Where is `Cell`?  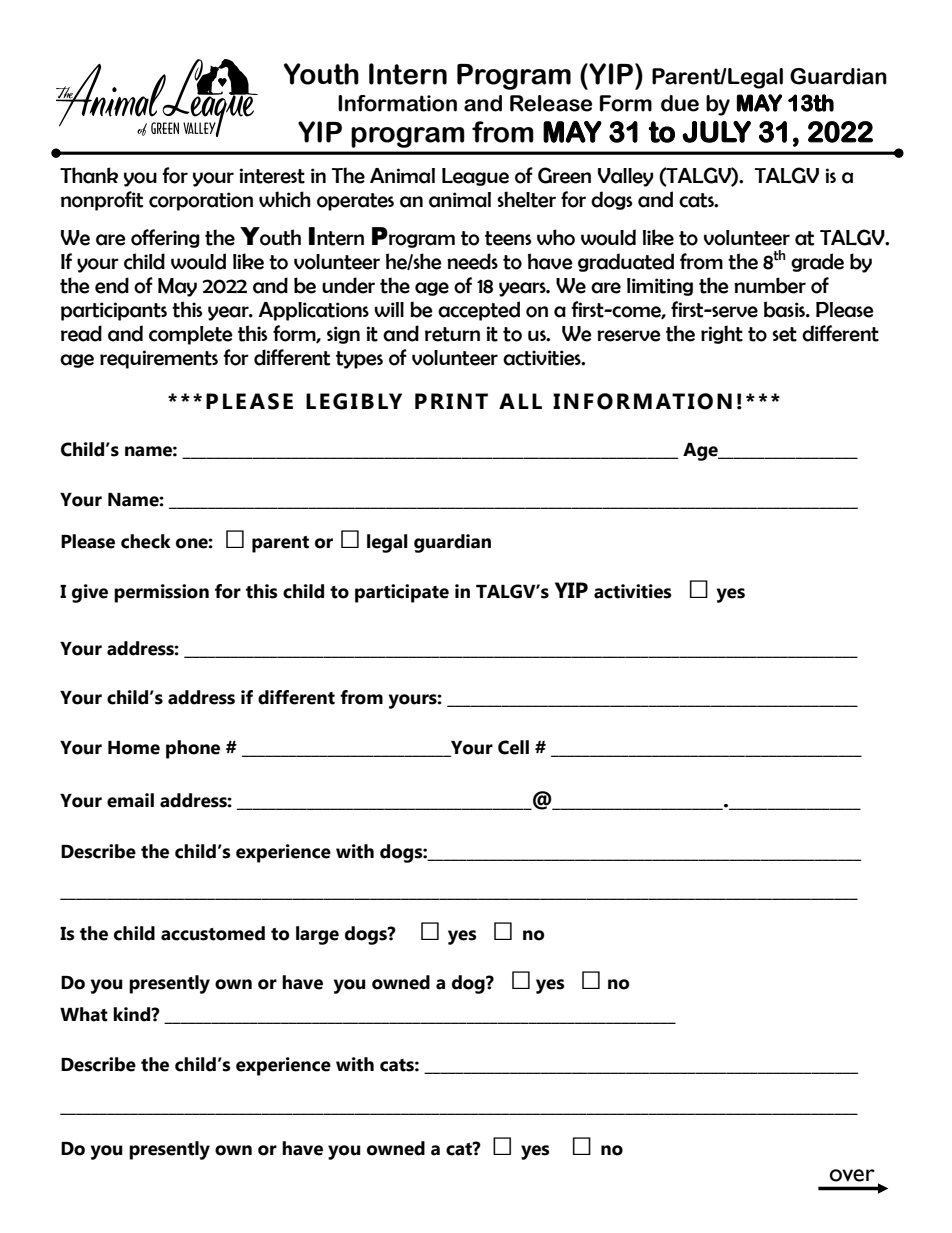 Cell is located at coordinates (513, 747).
